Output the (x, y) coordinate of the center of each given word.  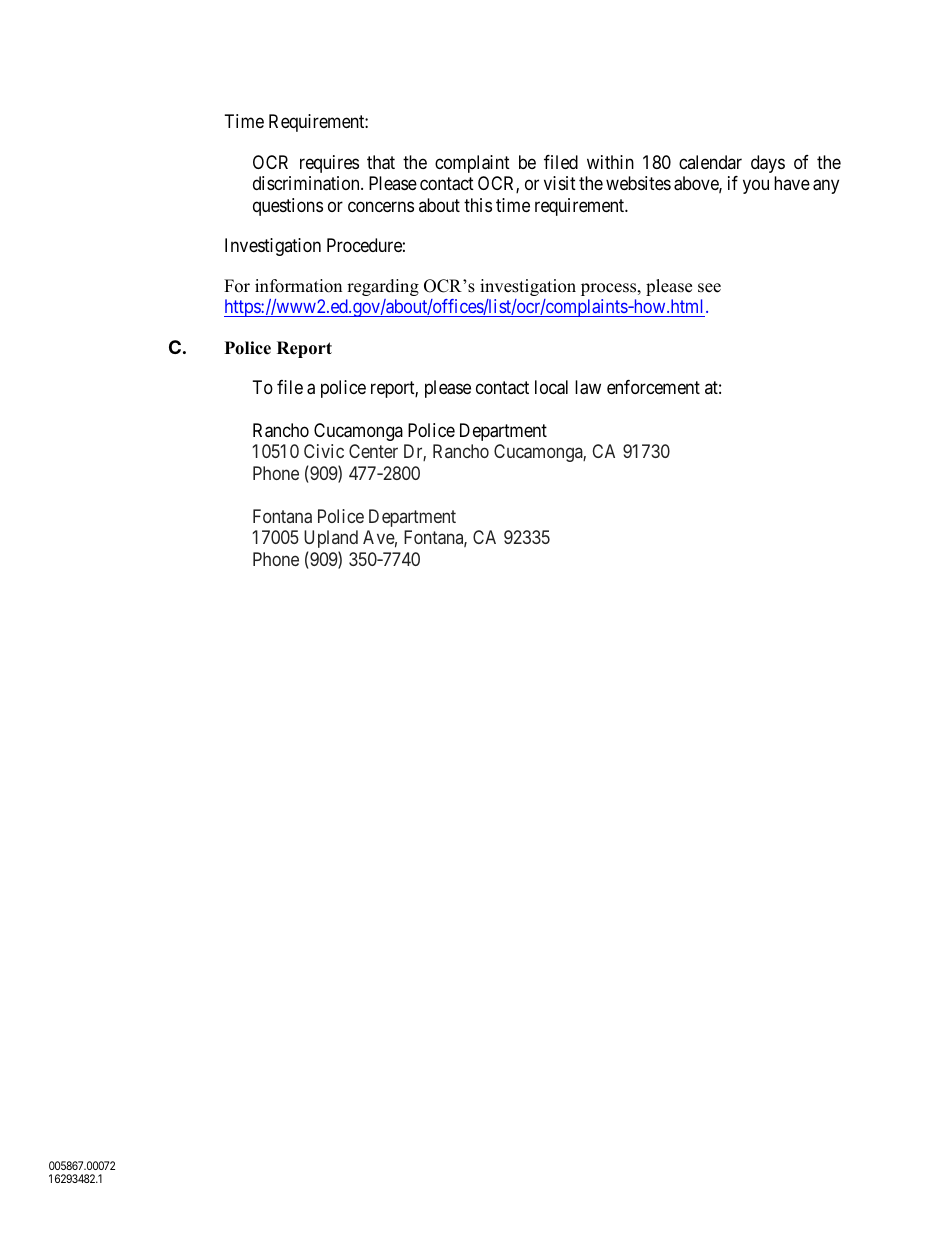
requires (329, 164)
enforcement (653, 387)
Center (373, 451)
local (551, 387)
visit (560, 183)
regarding (383, 287)
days (768, 164)
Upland (331, 539)
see (709, 288)
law (588, 387)
